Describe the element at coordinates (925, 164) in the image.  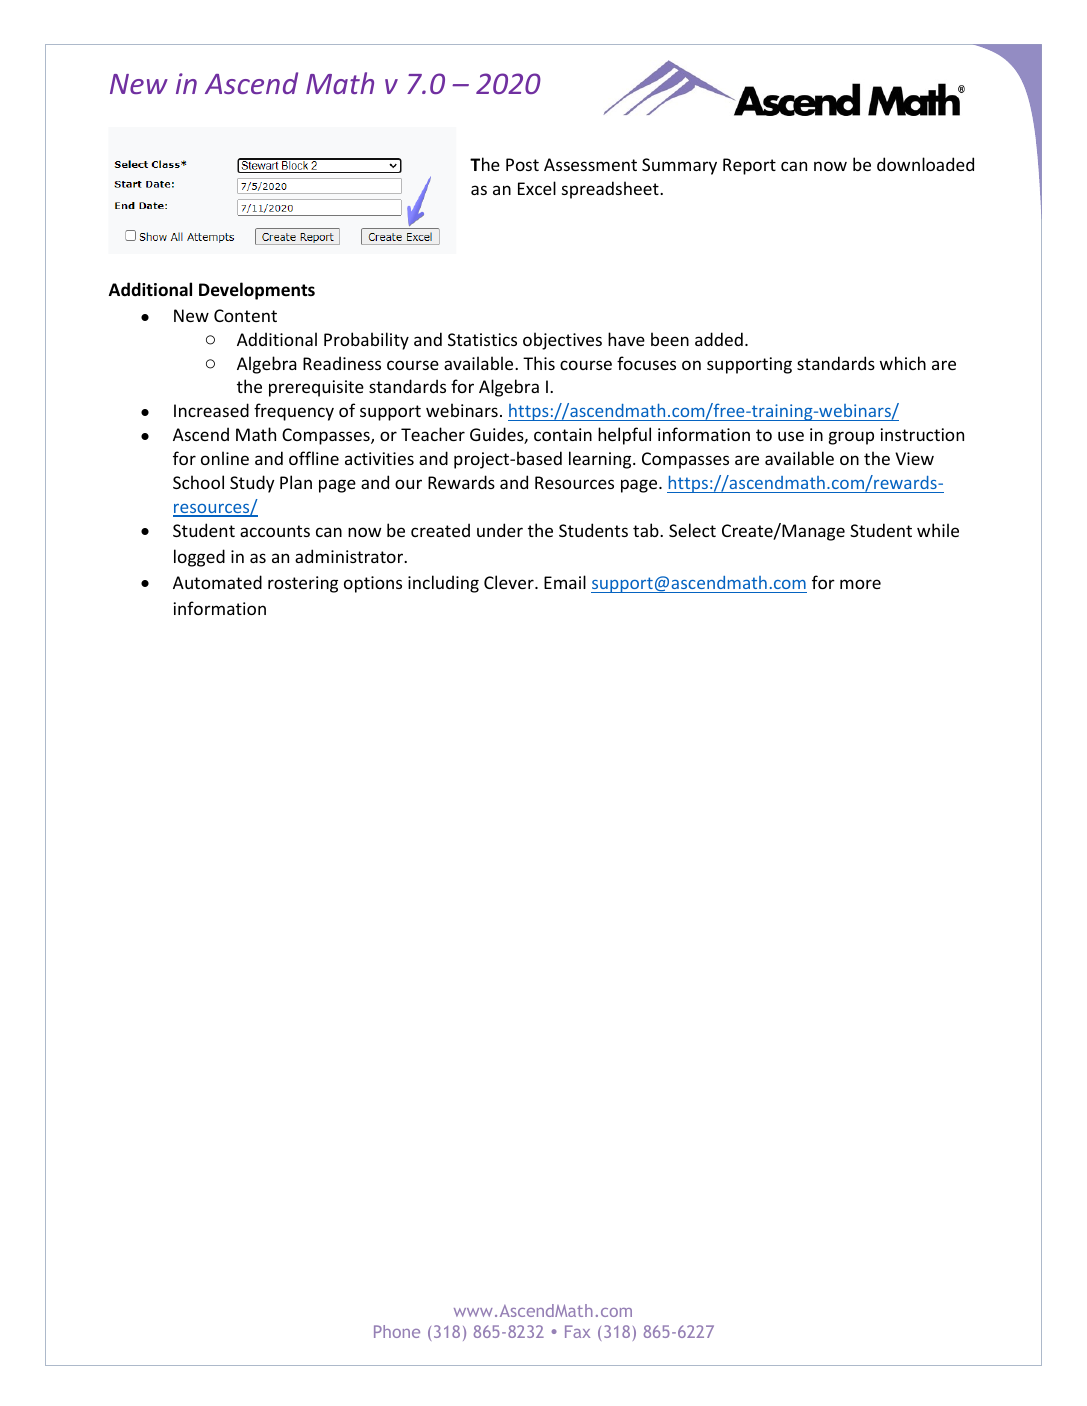
I see `downloaded` at that location.
